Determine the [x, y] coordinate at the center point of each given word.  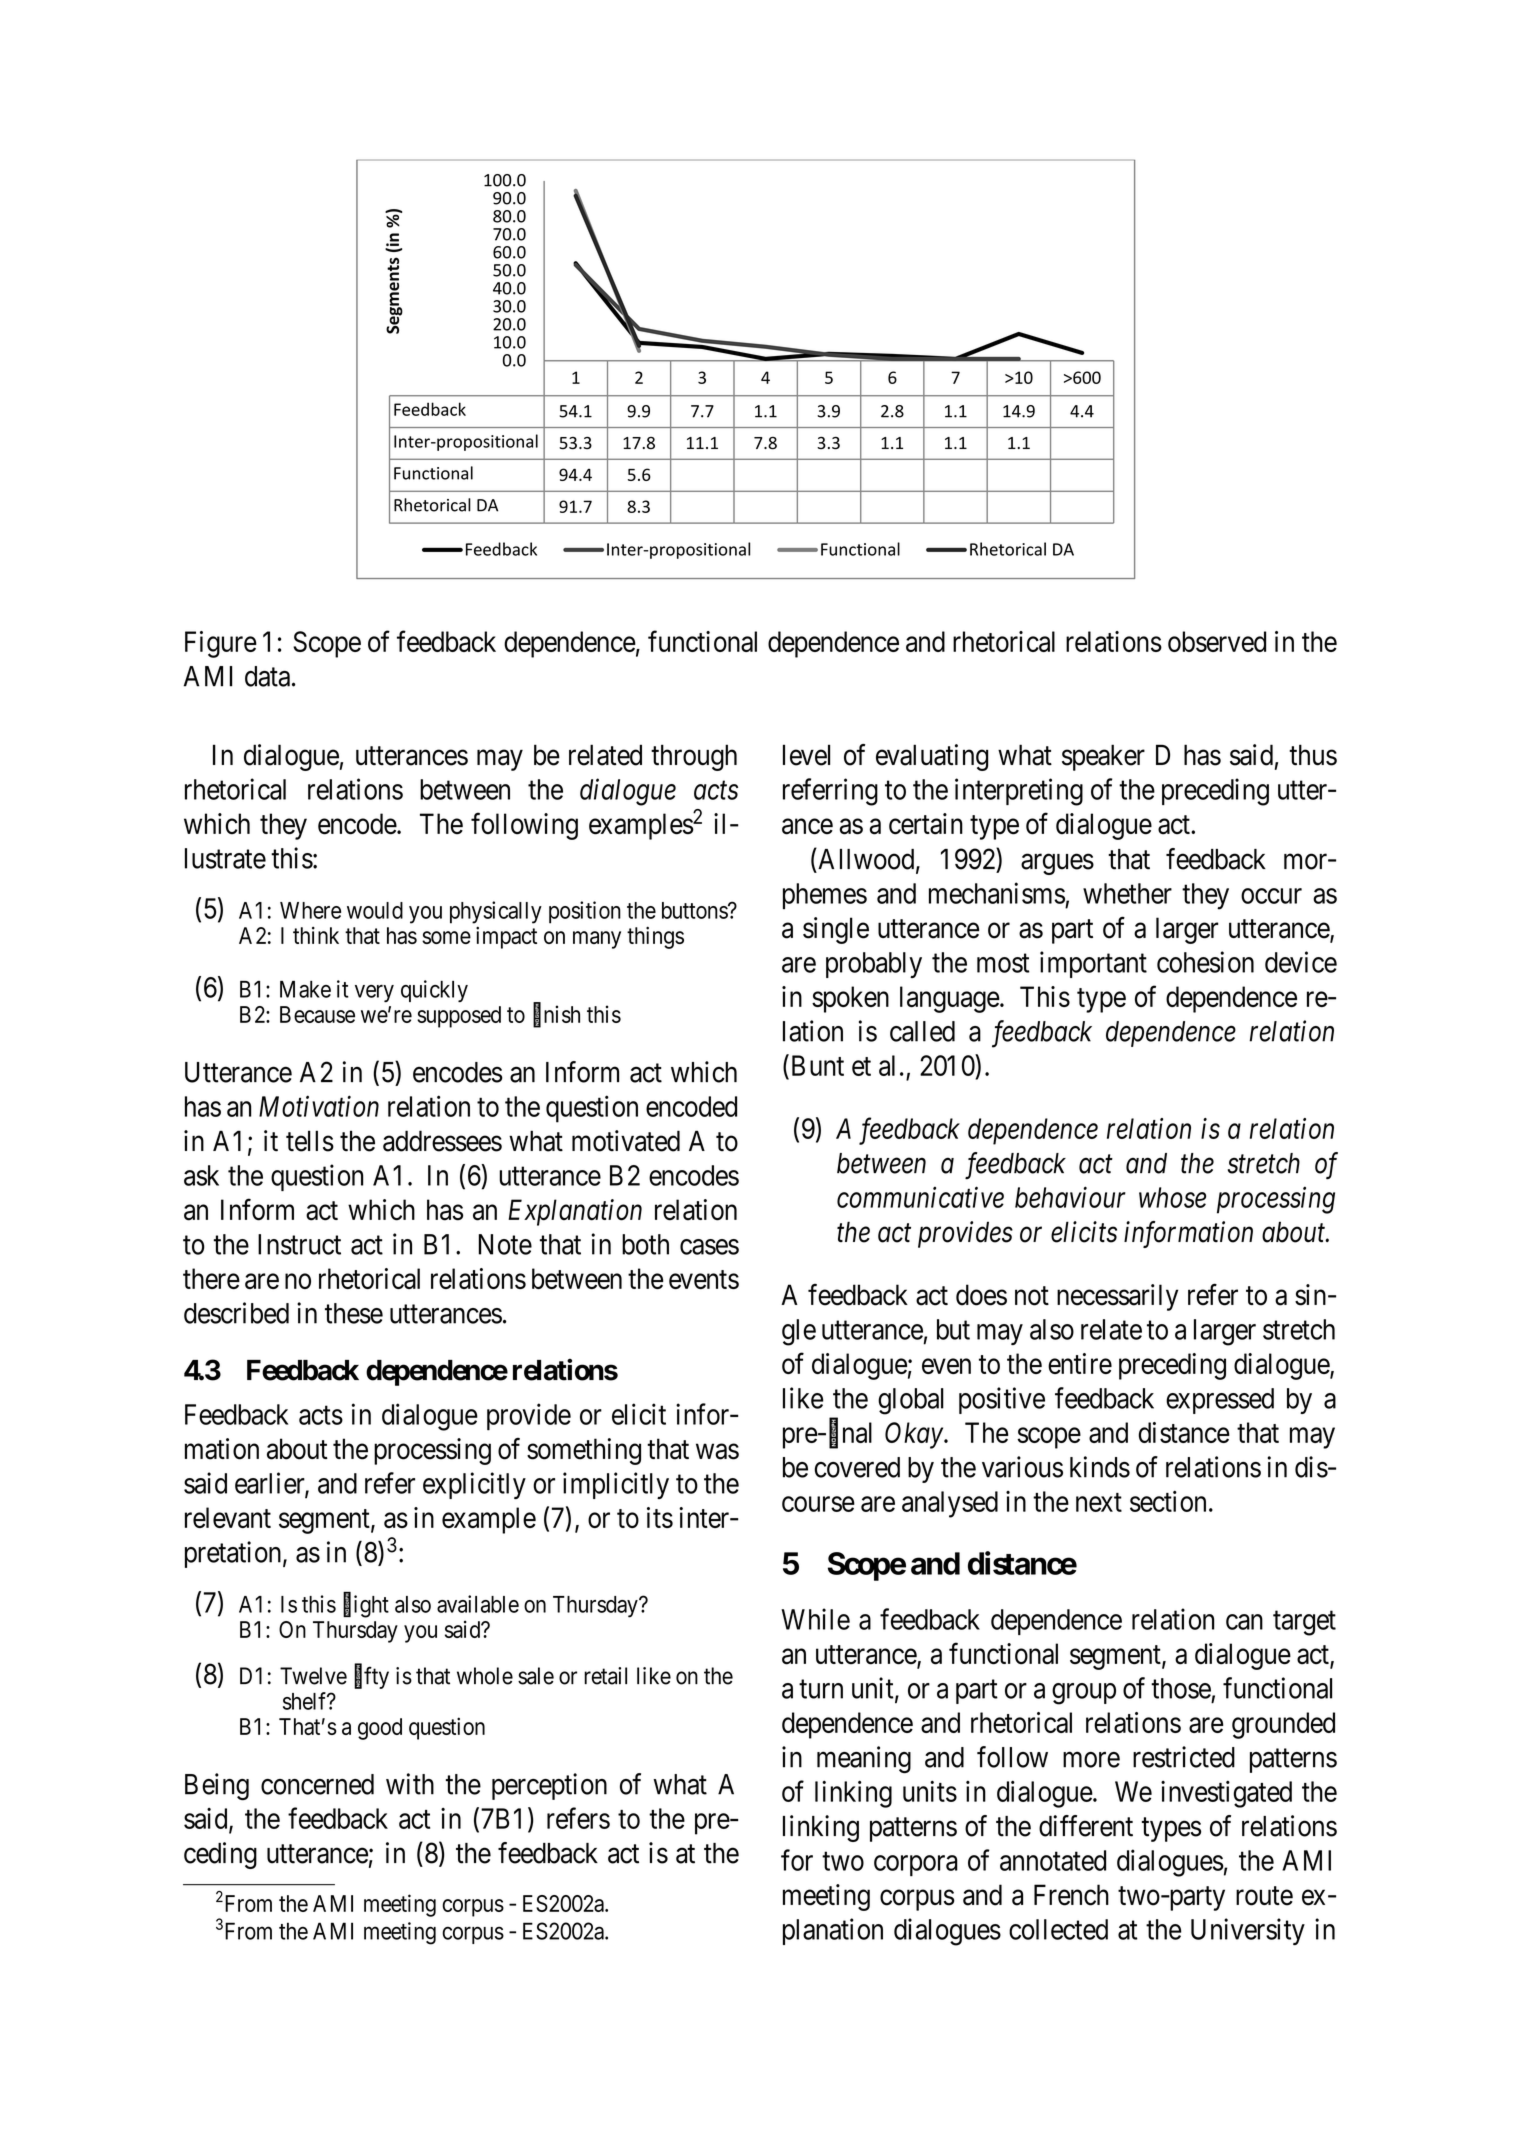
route [1264, 1896]
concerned [317, 1784]
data [267, 676]
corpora [916, 1866]
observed [1217, 641]
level [806, 755]
